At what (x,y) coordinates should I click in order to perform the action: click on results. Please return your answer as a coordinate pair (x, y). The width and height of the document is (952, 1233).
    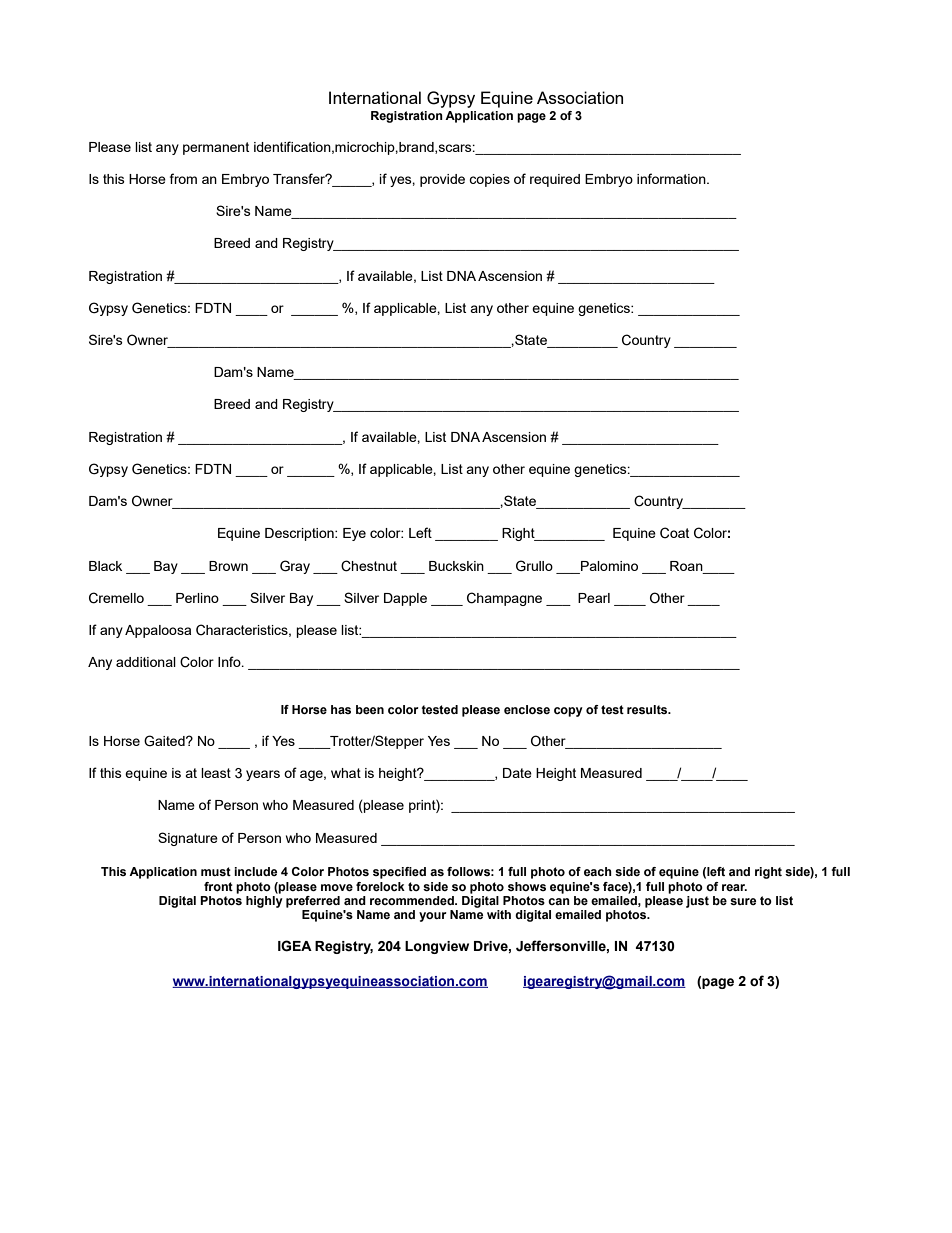
    Looking at the image, I should click on (648, 709).
